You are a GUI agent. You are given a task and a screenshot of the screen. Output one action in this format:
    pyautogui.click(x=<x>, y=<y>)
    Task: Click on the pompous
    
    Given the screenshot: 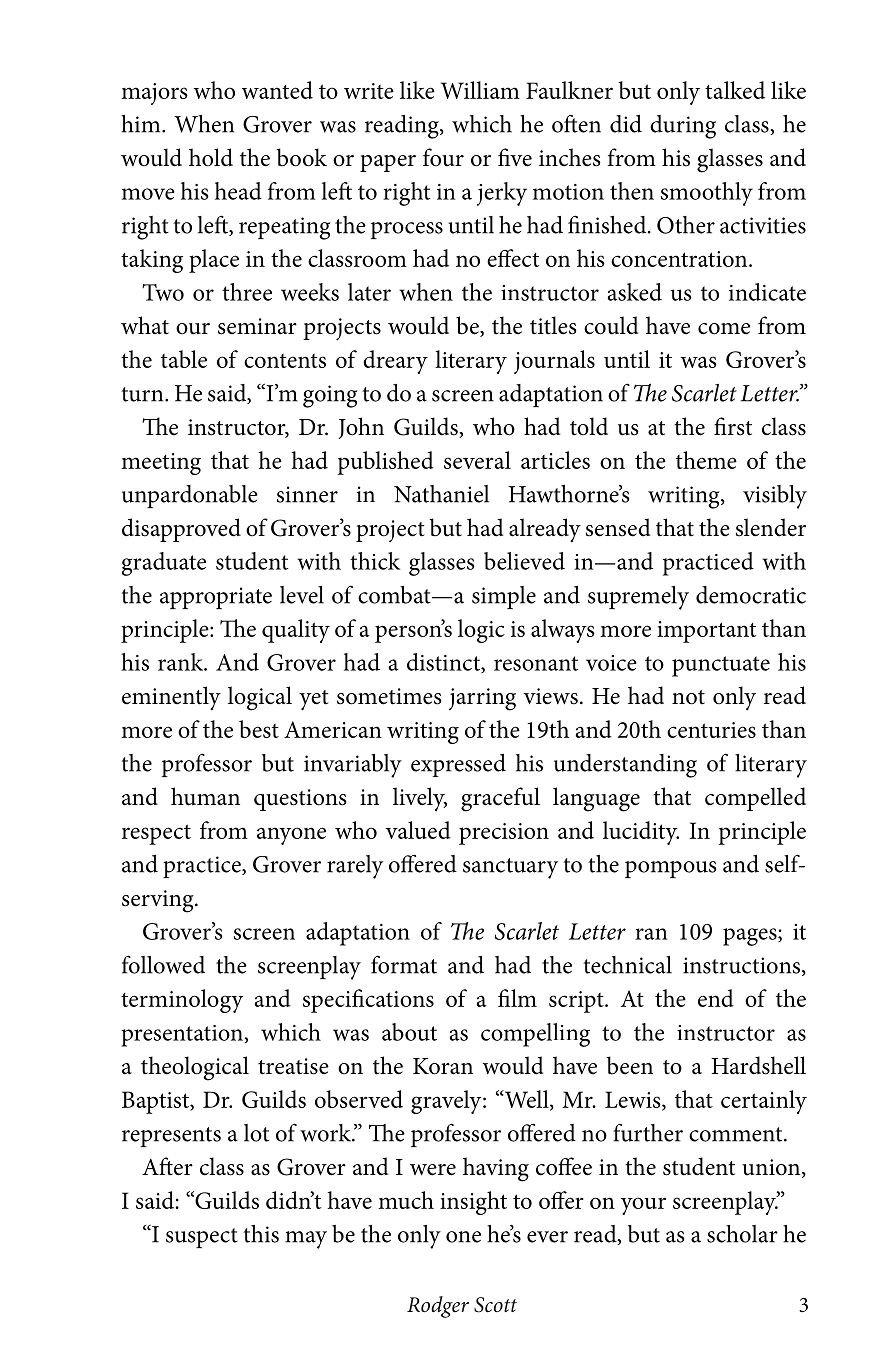 What is the action you would take?
    pyautogui.click(x=671, y=869)
